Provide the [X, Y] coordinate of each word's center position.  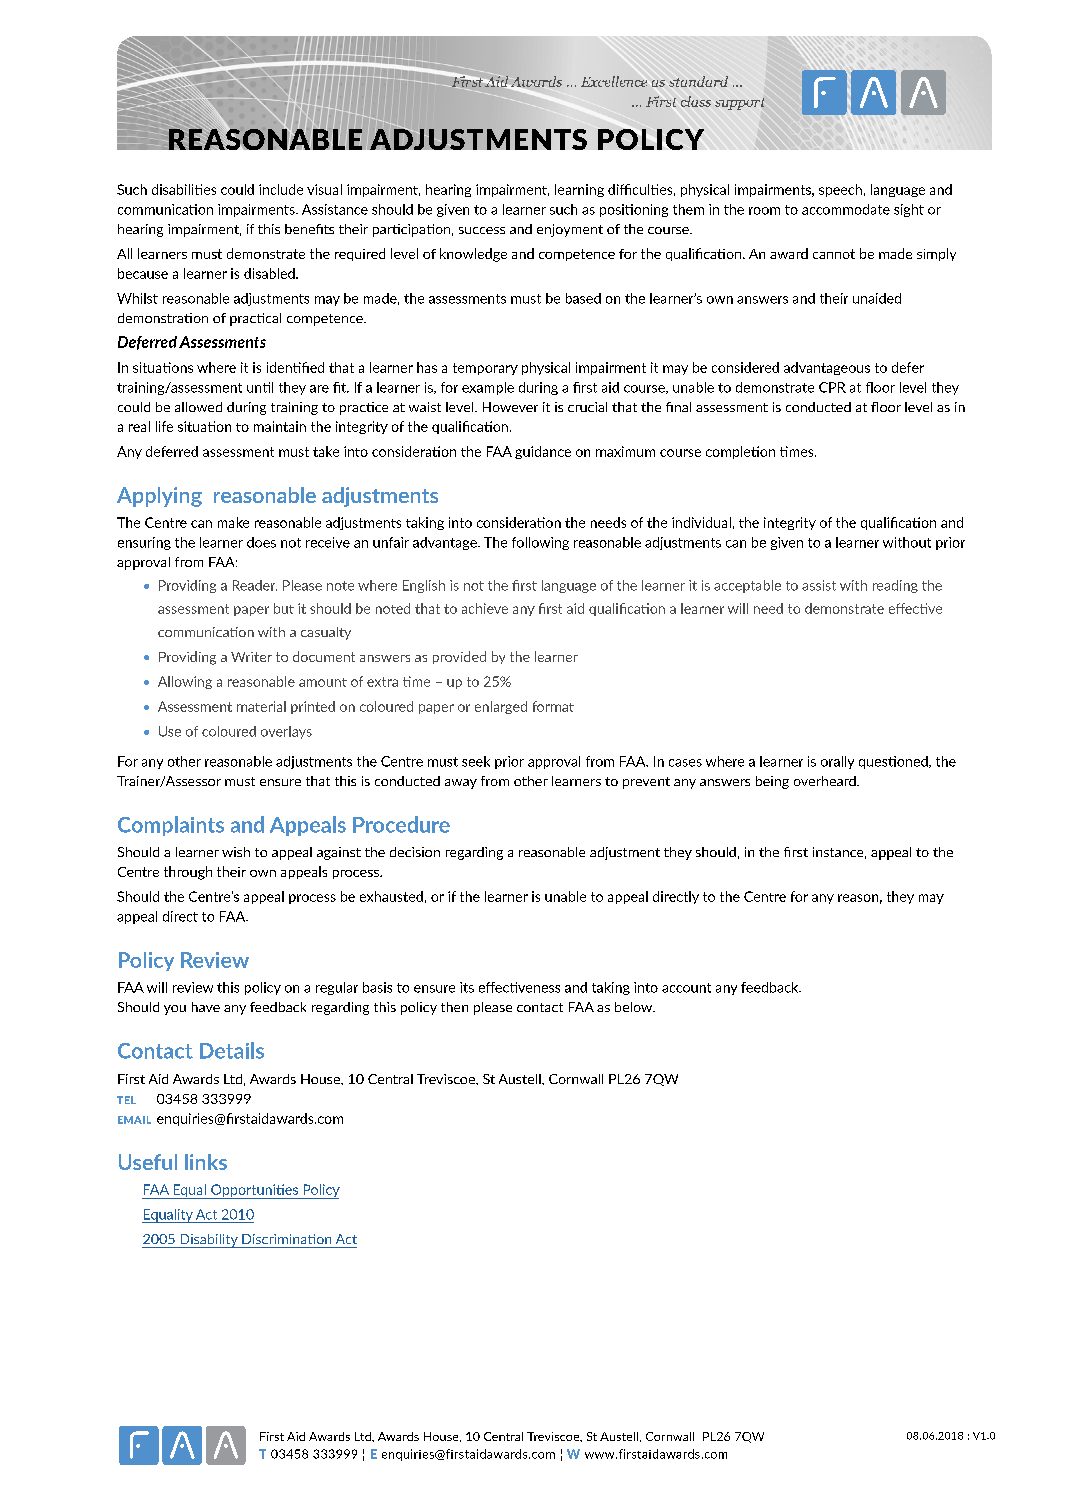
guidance [543, 452]
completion [740, 452]
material [261, 706]
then [454, 1007]
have [206, 1007]
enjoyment [570, 230]
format [553, 706]
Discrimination [286, 1239]
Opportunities [254, 1191]
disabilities [184, 189]
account [686, 988]
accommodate [846, 209]
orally [837, 762]
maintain [280, 426]
